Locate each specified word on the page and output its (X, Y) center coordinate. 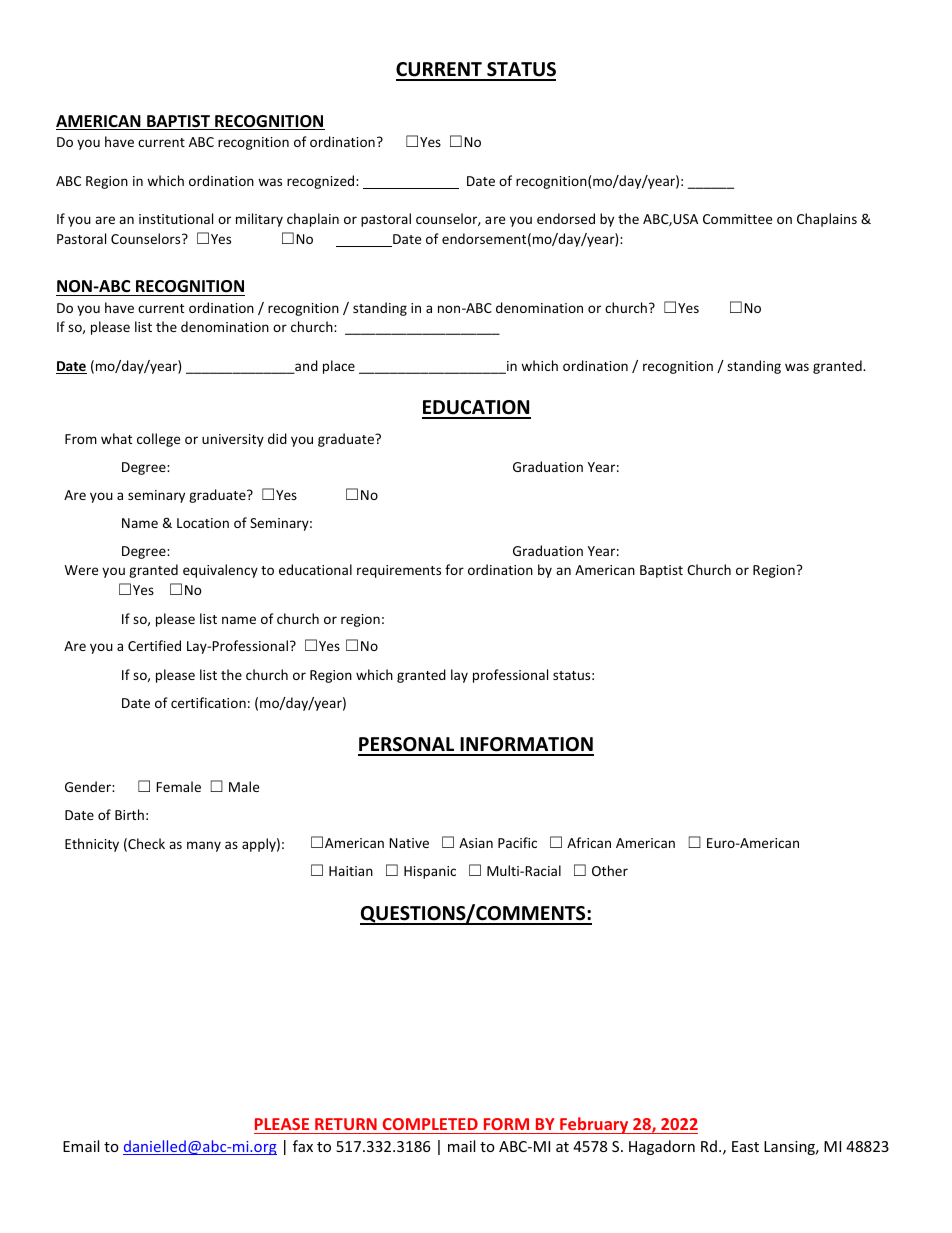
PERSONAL (407, 746)
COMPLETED (430, 1124)
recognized (322, 182)
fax (303, 1146)
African (589, 842)
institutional (176, 218)
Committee (737, 219)
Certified (154, 645)
